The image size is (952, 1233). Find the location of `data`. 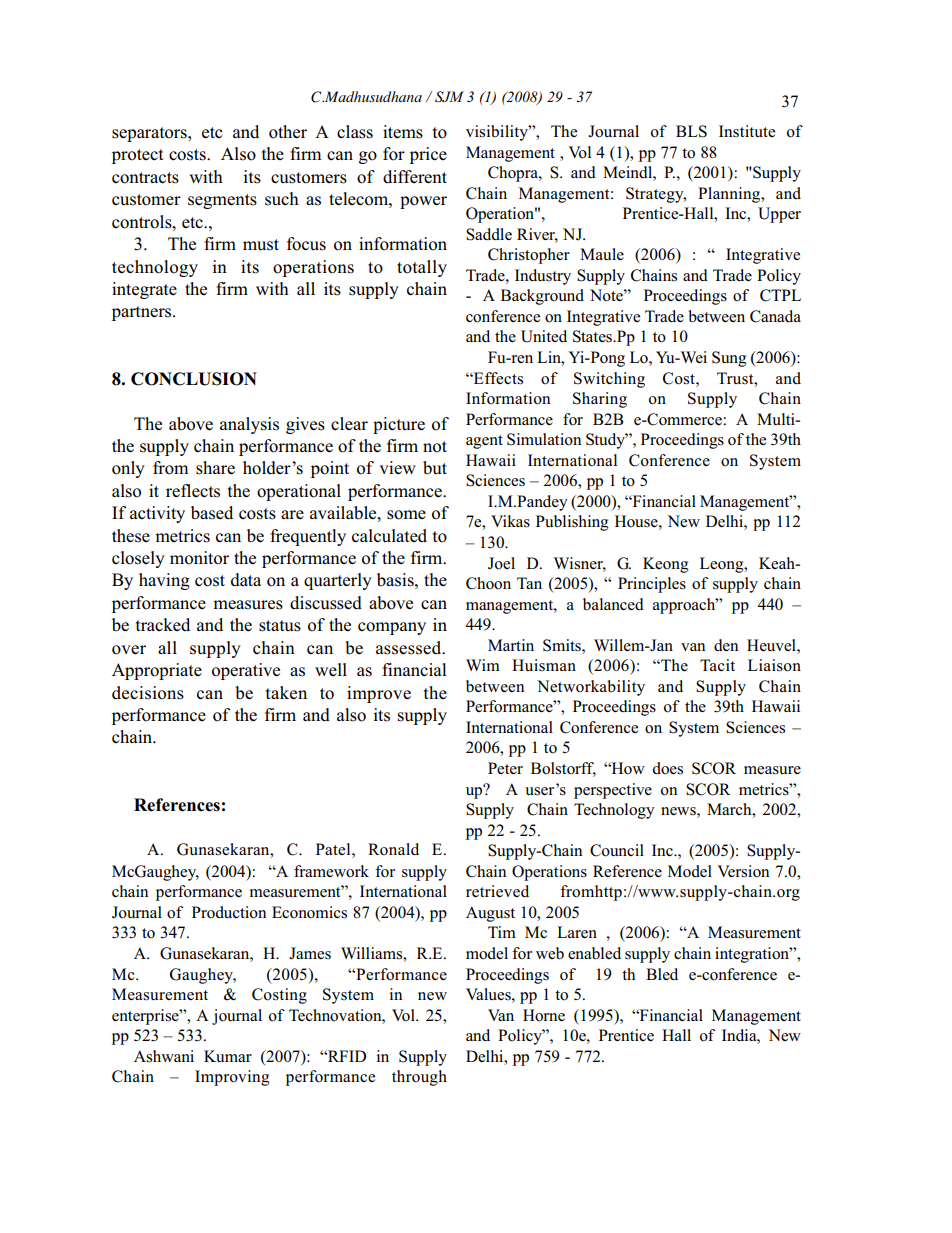

data is located at coordinates (246, 580).
